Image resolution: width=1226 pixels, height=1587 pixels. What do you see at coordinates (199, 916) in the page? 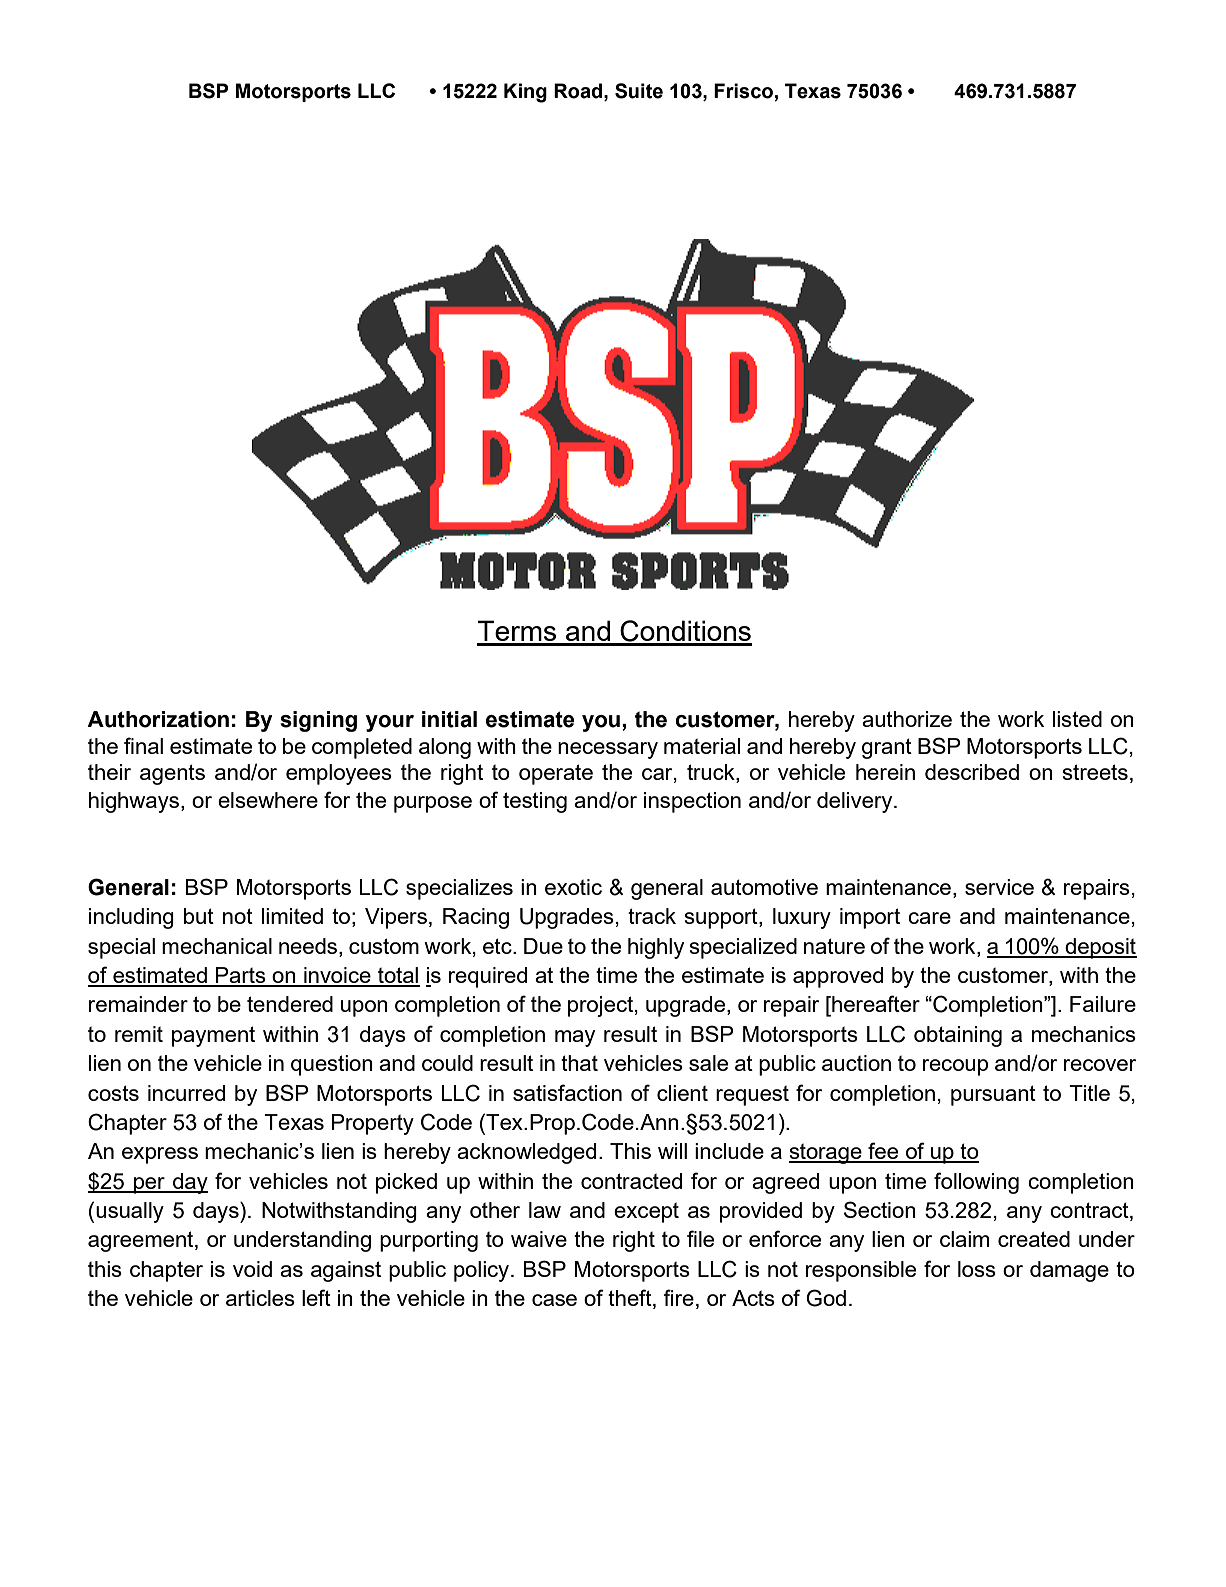
I see `but` at bounding box center [199, 916].
